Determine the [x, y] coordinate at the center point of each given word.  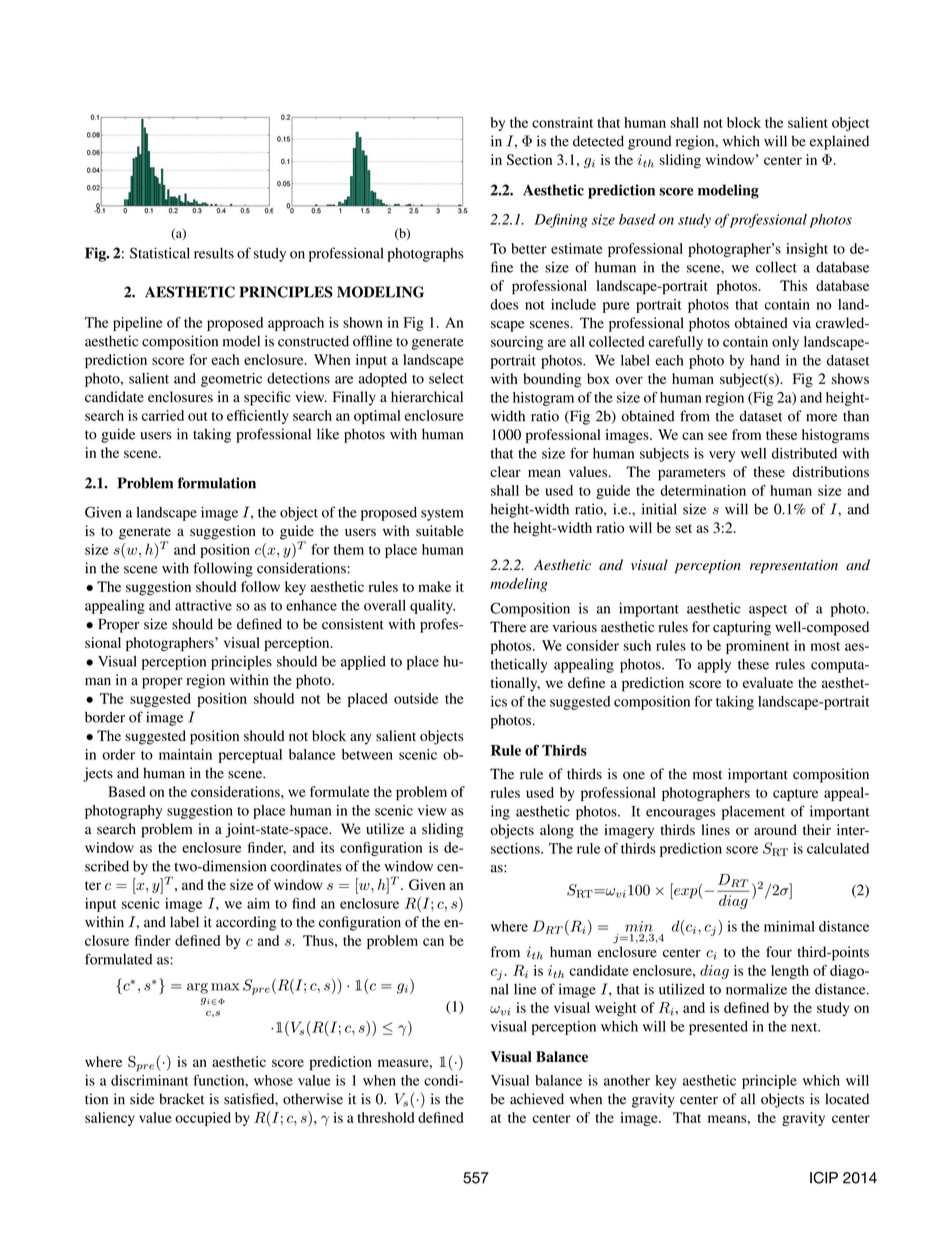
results [214, 253]
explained [839, 142]
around [775, 829]
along [557, 831]
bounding [552, 380]
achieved [537, 1099]
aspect [768, 611]
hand [765, 360]
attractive [203, 605]
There [508, 626]
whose [273, 1080]
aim [258, 903]
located [847, 1099]
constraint [562, 122]
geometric [231, 380]
